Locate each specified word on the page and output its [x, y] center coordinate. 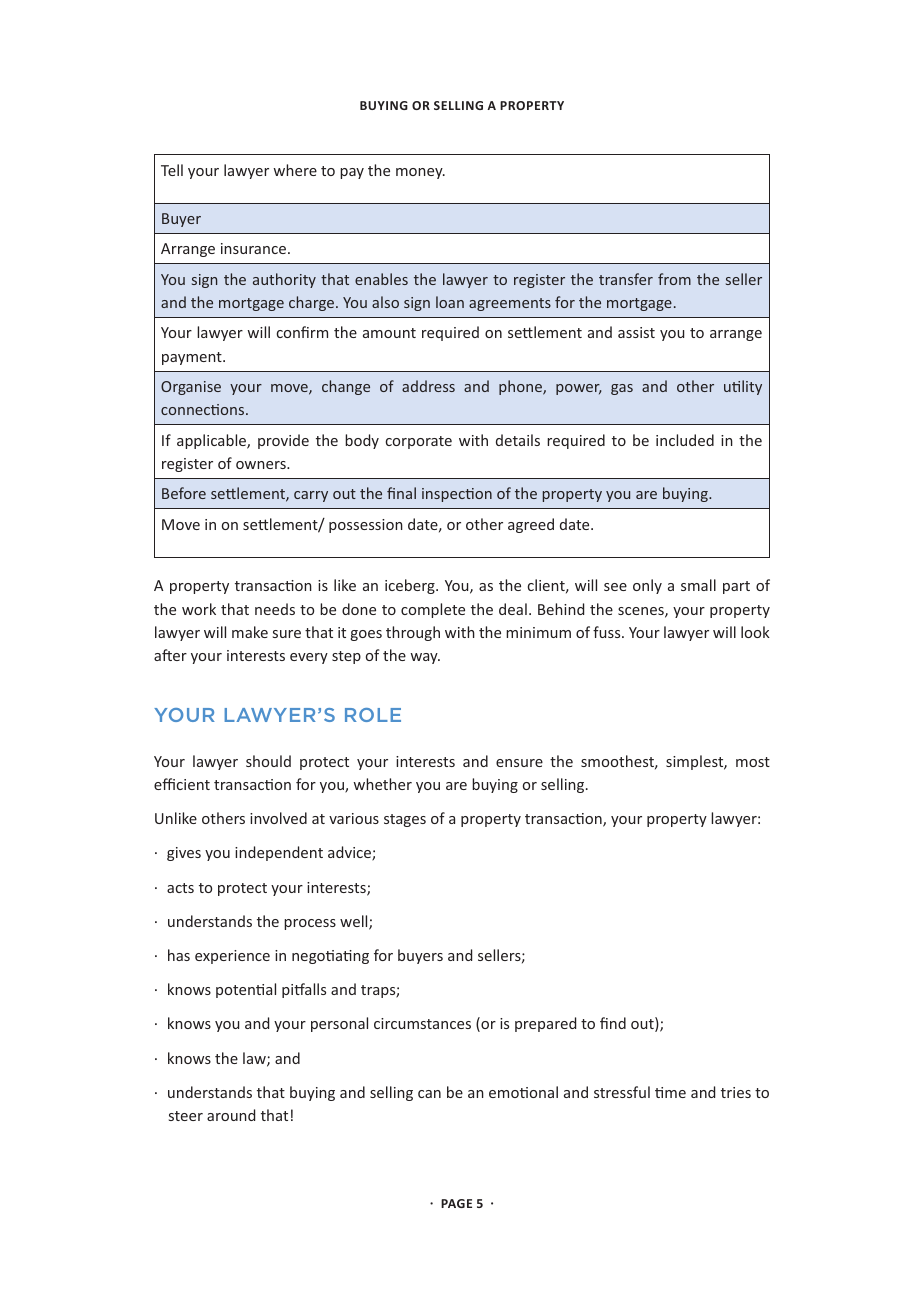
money [420, 173]
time [670, 1092]
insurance [253, 248]
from [674, 279]
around [231, 1115]
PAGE [456, 1203]
